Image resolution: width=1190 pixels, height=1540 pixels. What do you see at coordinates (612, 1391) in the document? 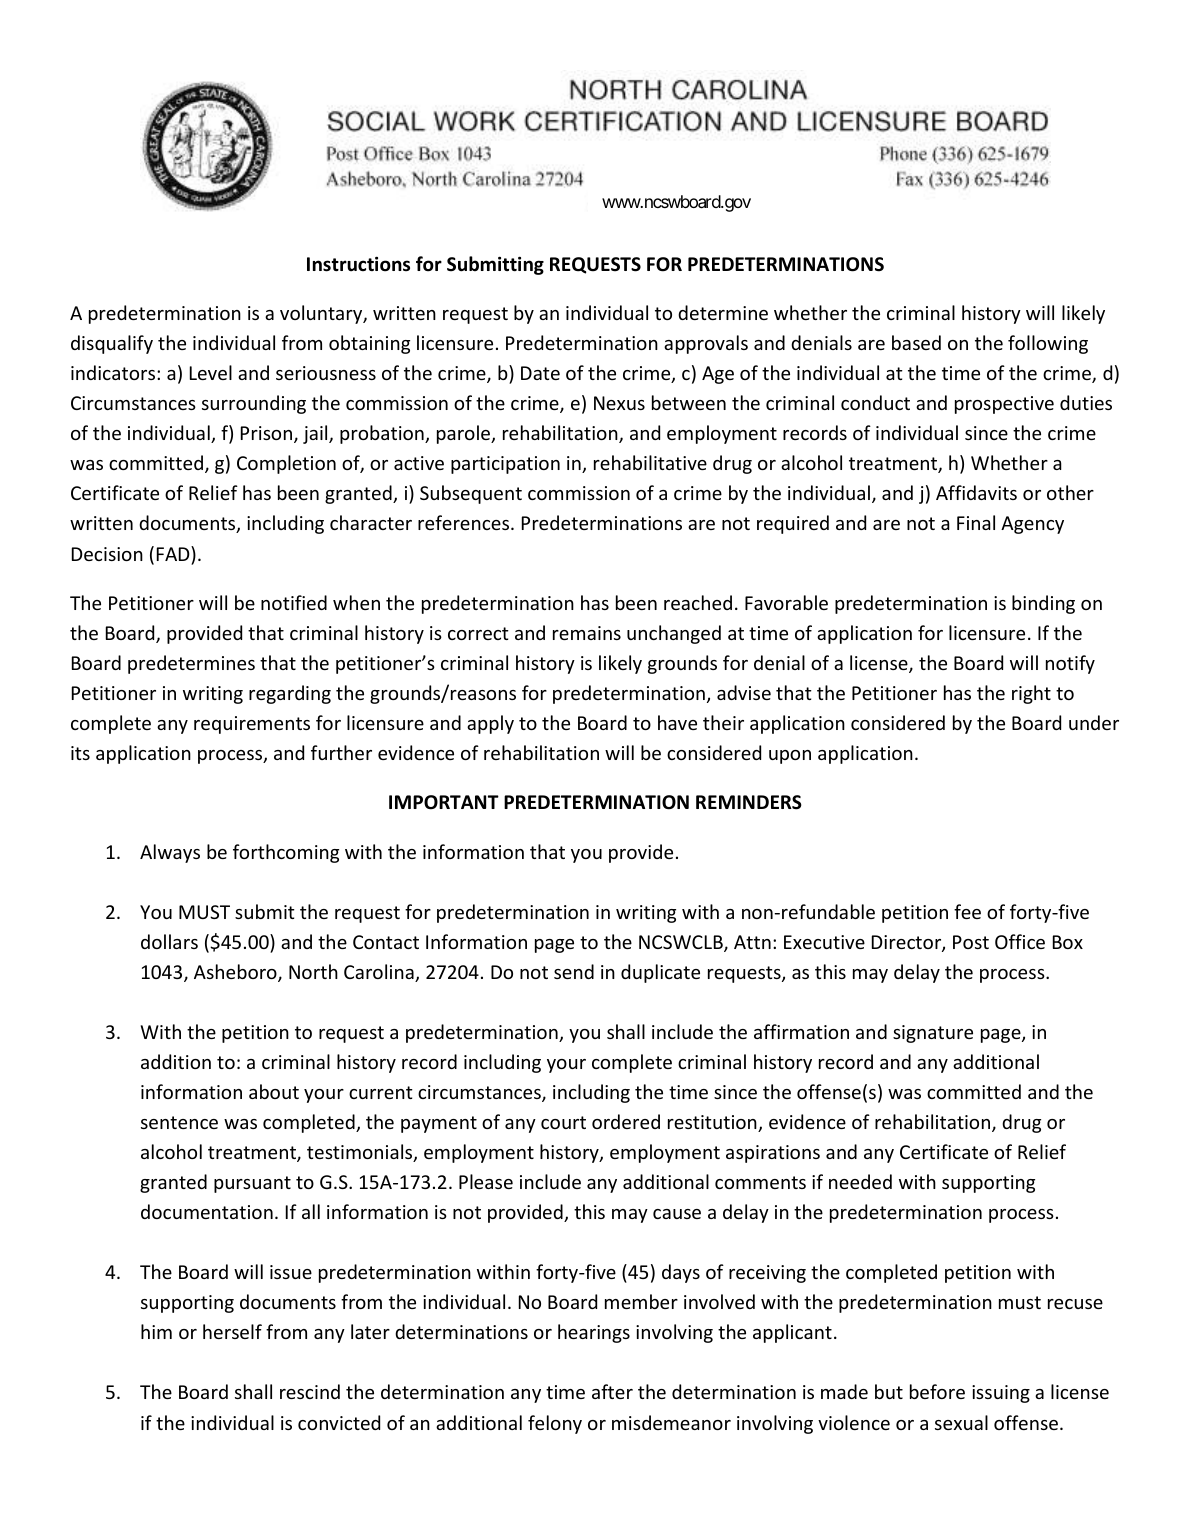
I see `after` at bounding box center [612, 1391].
